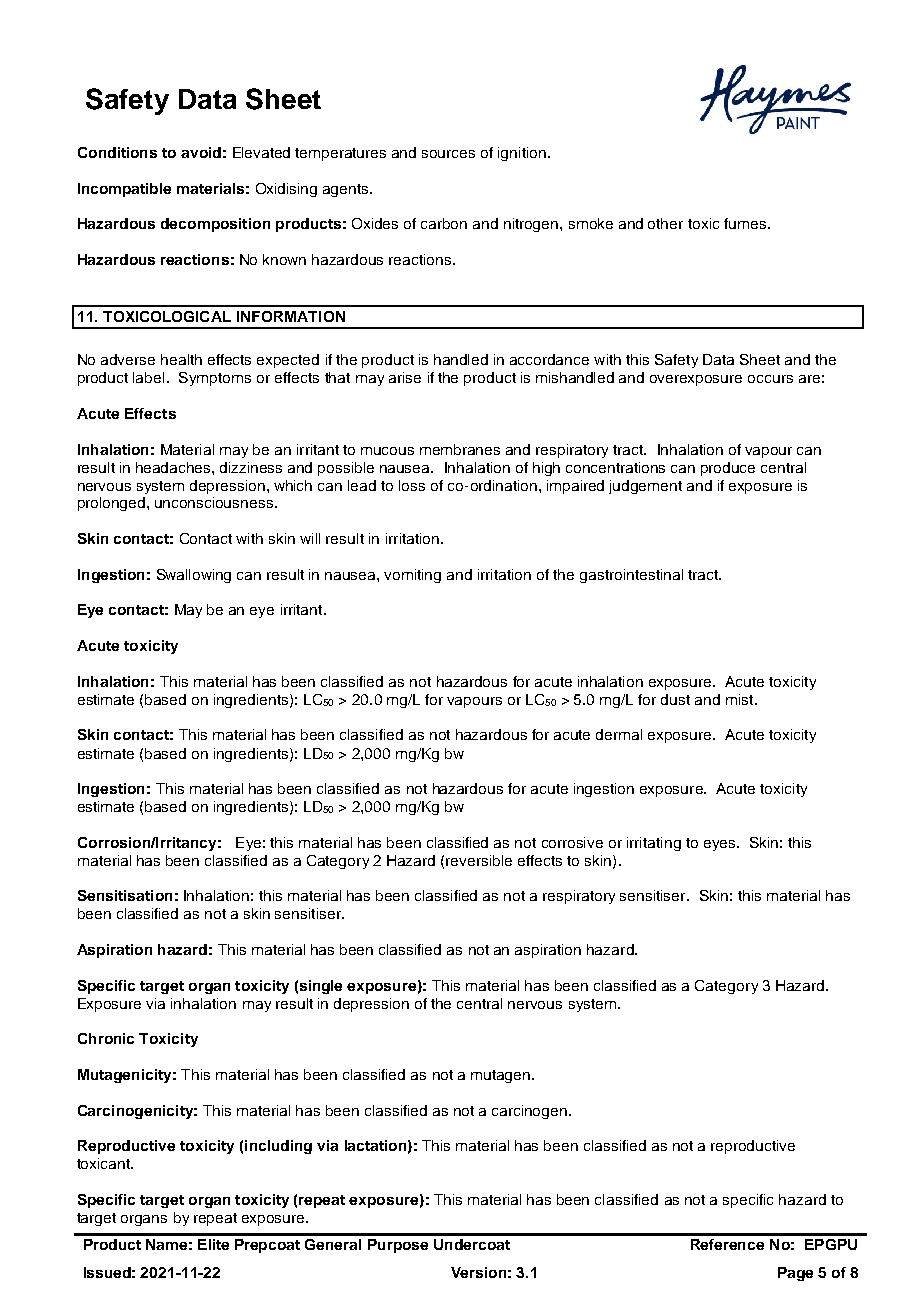  I want to click on produce, so click(728, 469).
